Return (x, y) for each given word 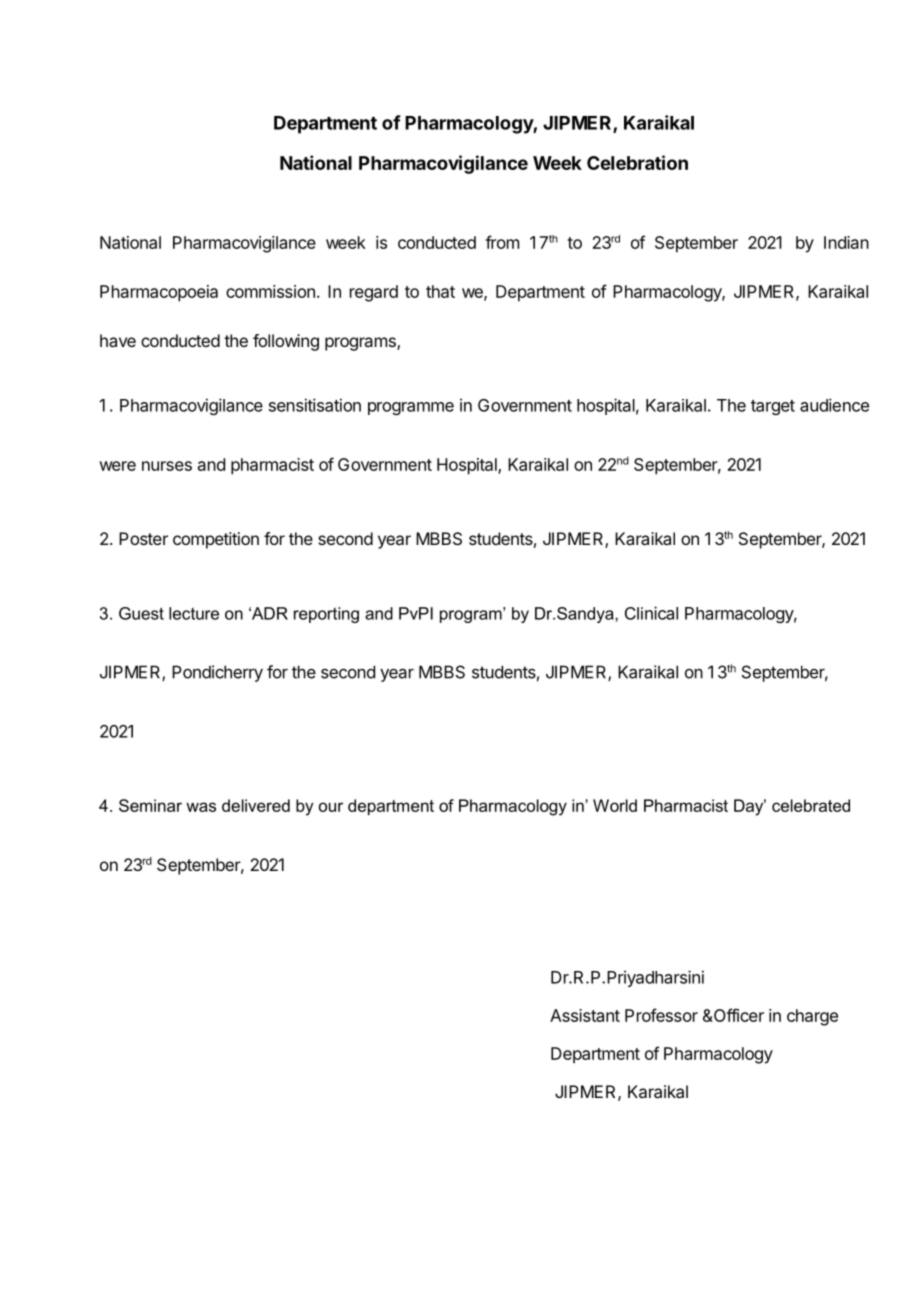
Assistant (585, 1015)
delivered (256, 805)
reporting (326, 615)
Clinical (651, 613)
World (615, 805)
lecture (194, 613)
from (502, 242)
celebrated (811, 805)
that (440, 291)
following (286, 342)
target (773, 407)
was (201, 807)
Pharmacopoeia (159, 293)
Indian (846, 242)
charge (812, 1017)
